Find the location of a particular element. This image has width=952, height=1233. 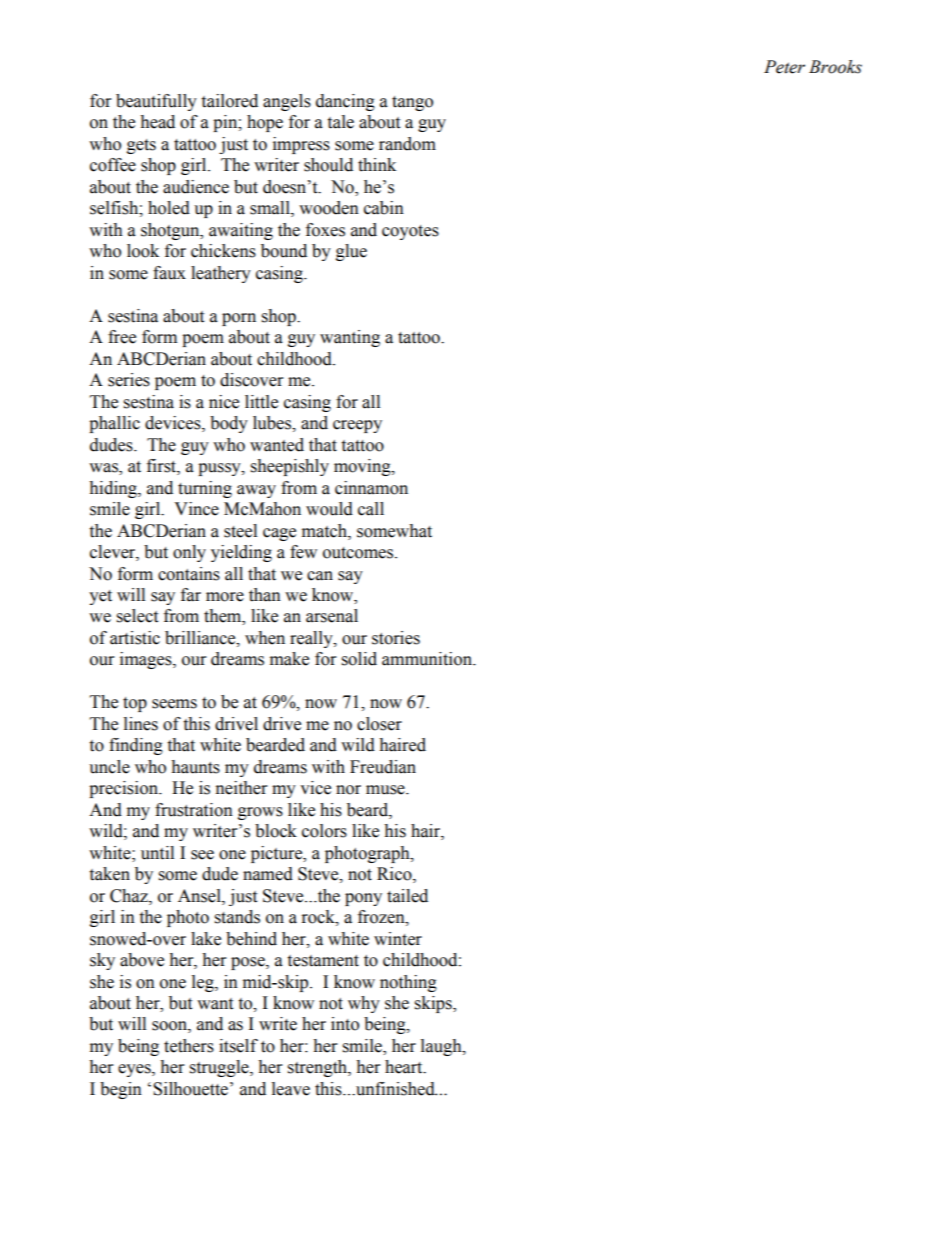

turning is located at coordinates (205, 489).
